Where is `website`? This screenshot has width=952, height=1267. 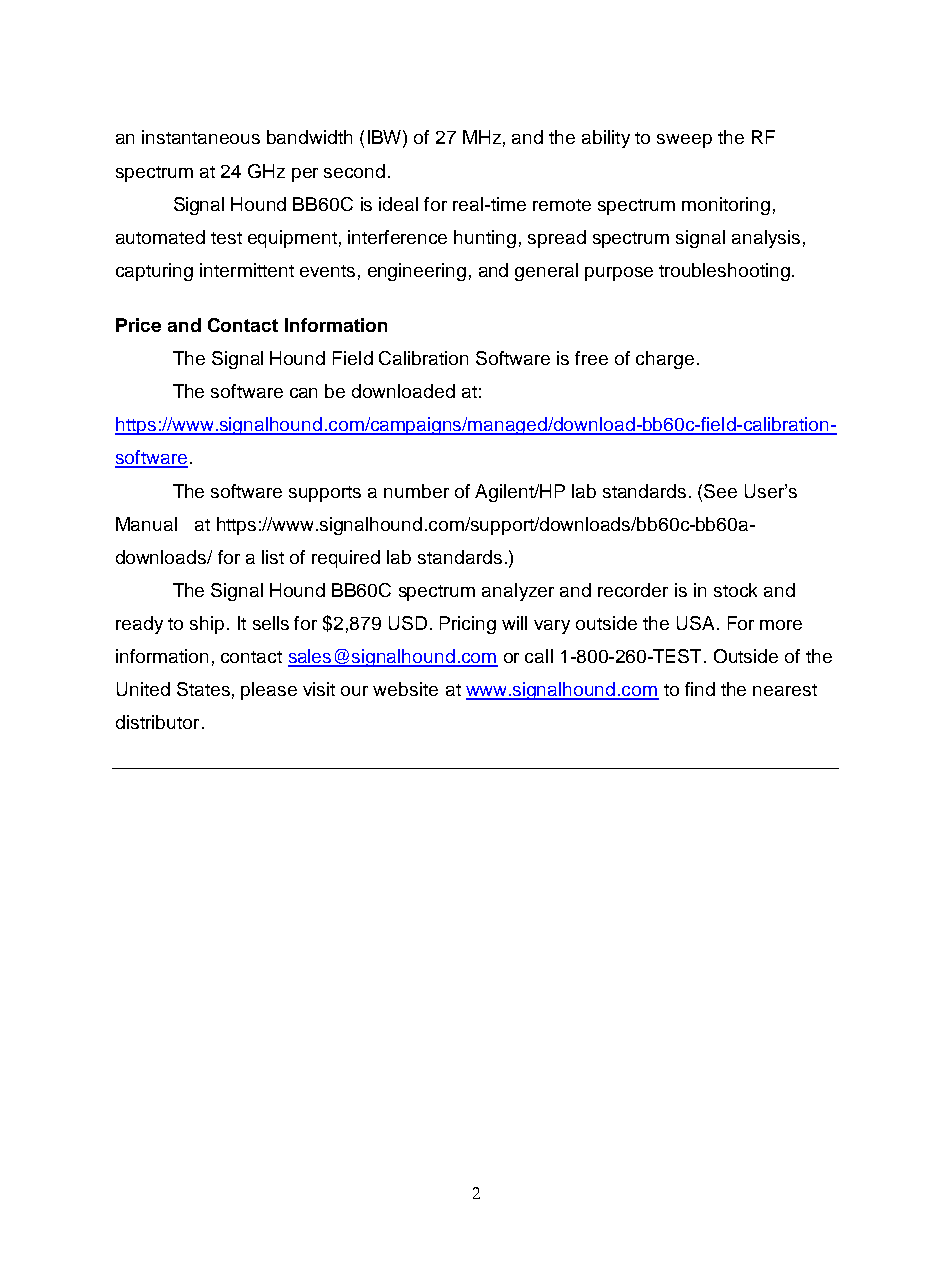
website is located at coordinates (405, 689).
